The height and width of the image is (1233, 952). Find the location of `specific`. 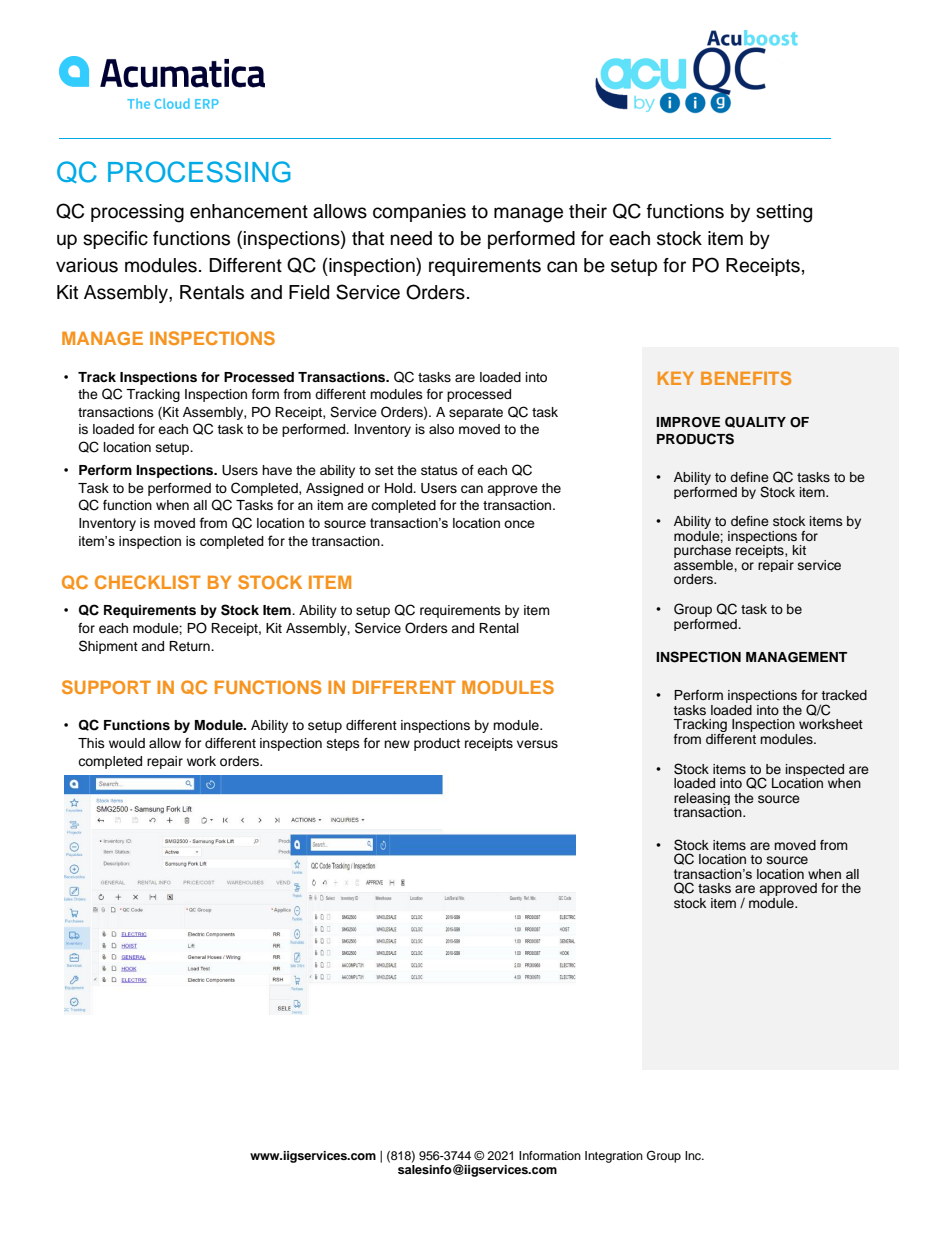

specific is located at coordinates (115, 240).
